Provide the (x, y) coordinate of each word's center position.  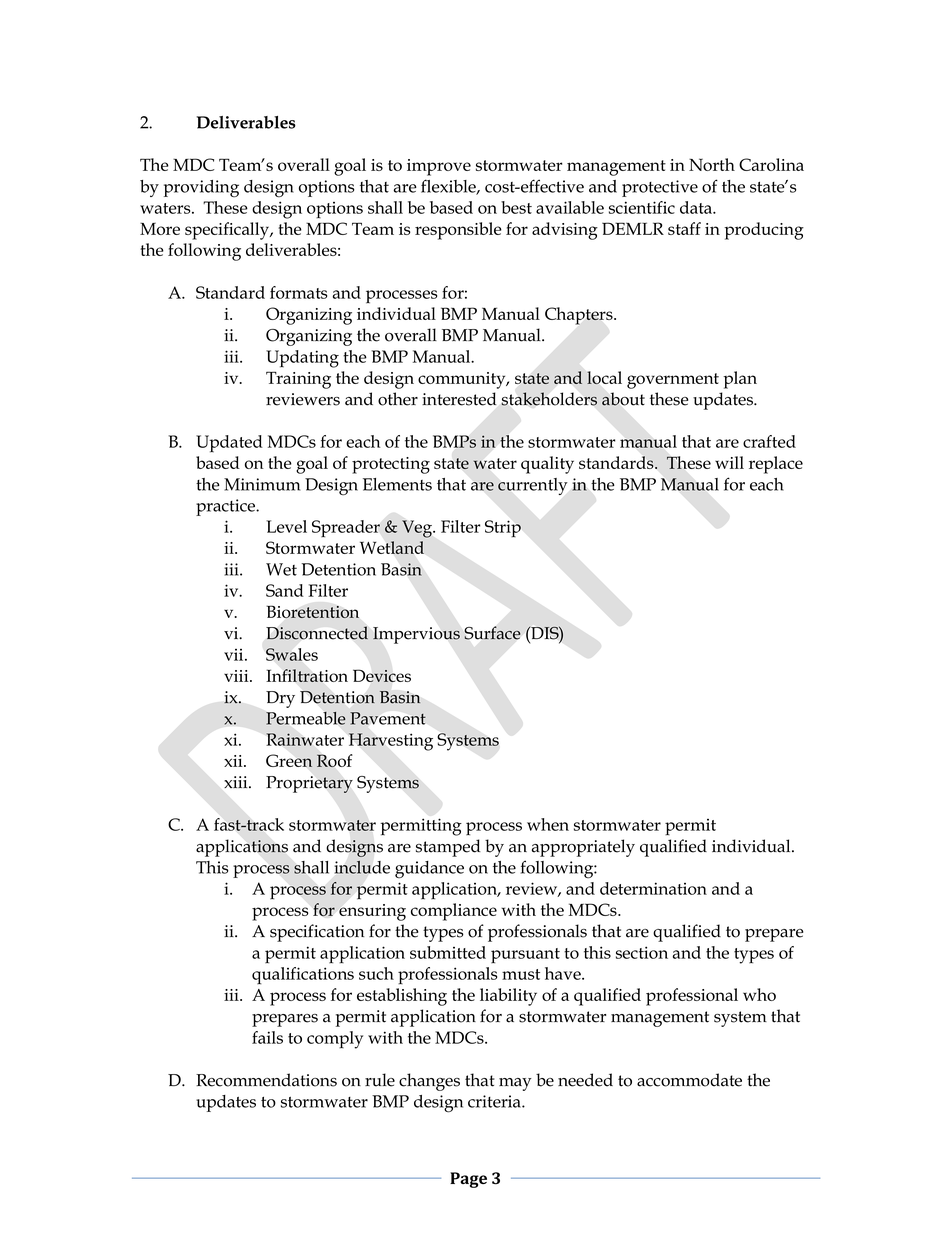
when (548, 824)
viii (237, 676)
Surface (492, 633)
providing (201, 189)
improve (439, 167)
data (697, 207)
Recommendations (266, 1080)
